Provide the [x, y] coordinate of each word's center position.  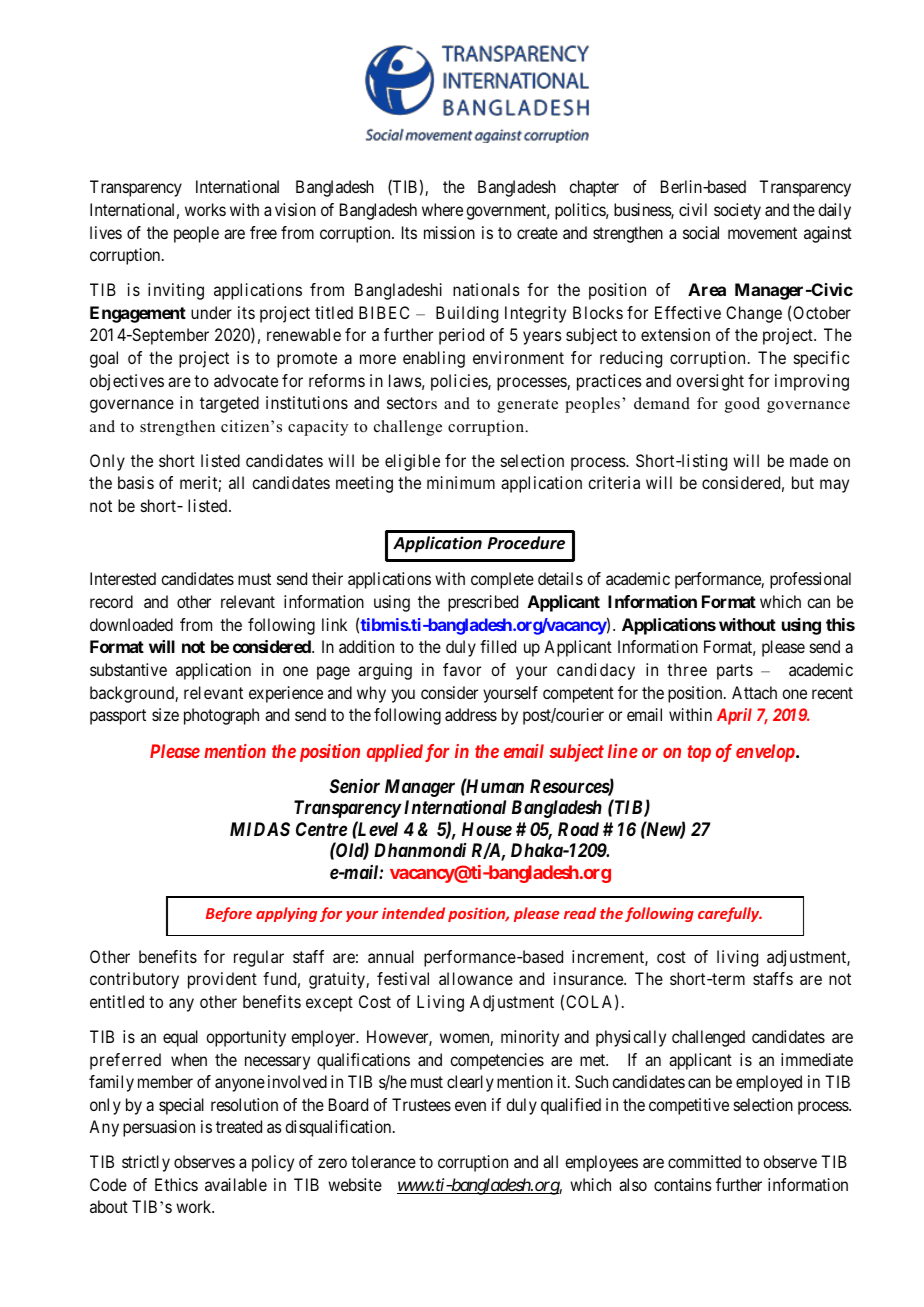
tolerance [383, 1161]
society [737, 211]
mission [449, 232]
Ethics [176, 1184]
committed [704, 1161]
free [263, 232]
